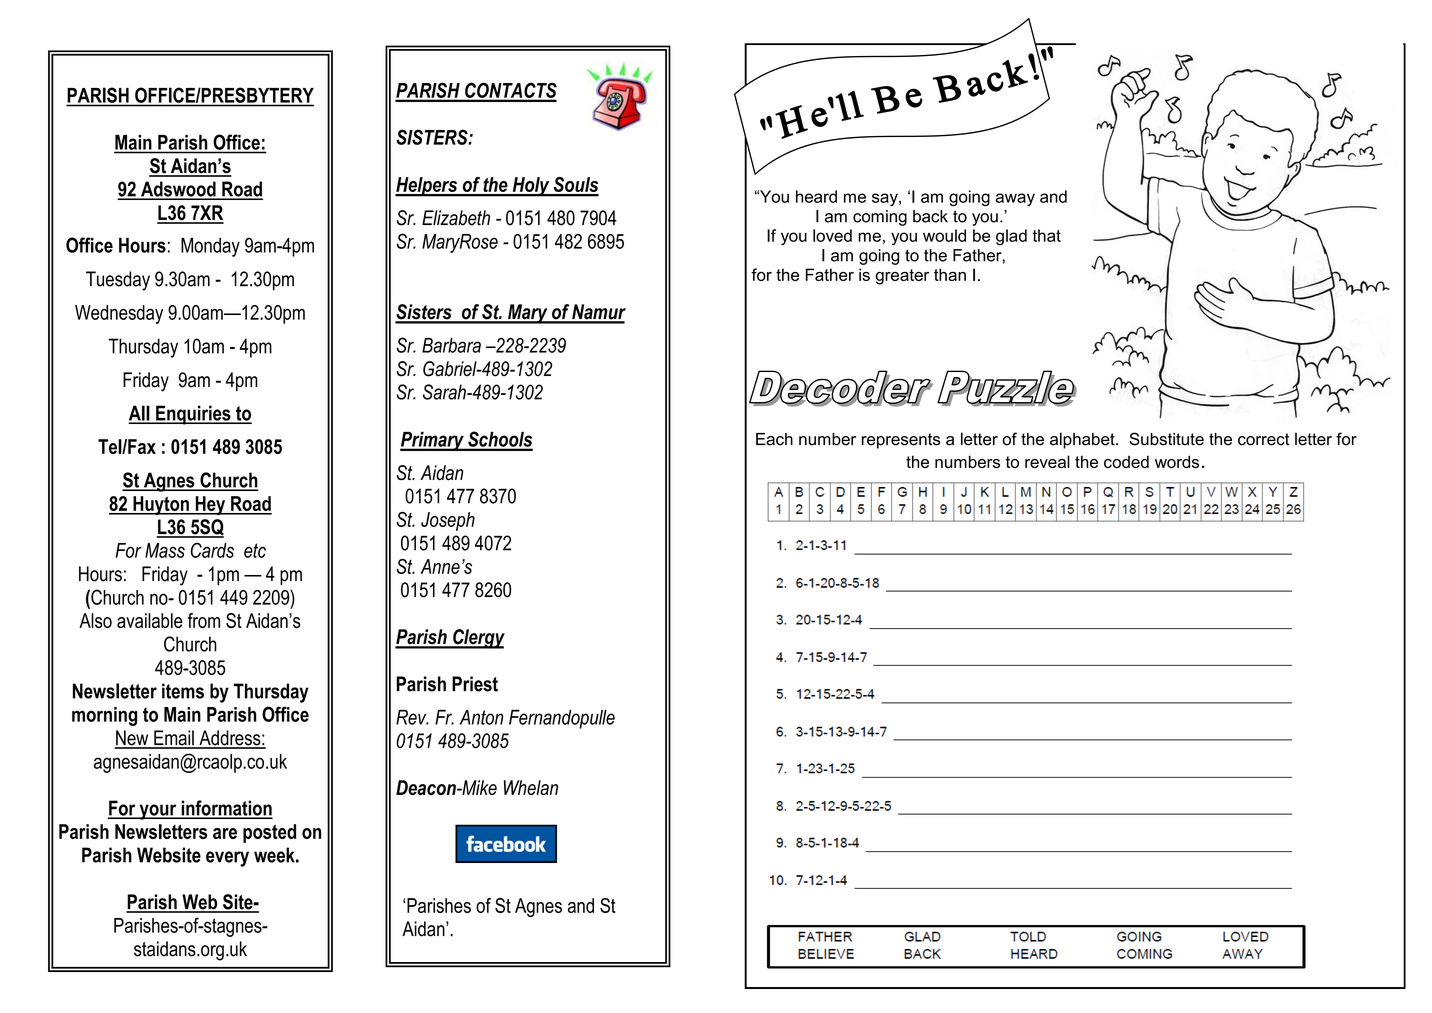  Describe the element at coordinates (448, 521) in the page. I see `Joseph` at that location.
